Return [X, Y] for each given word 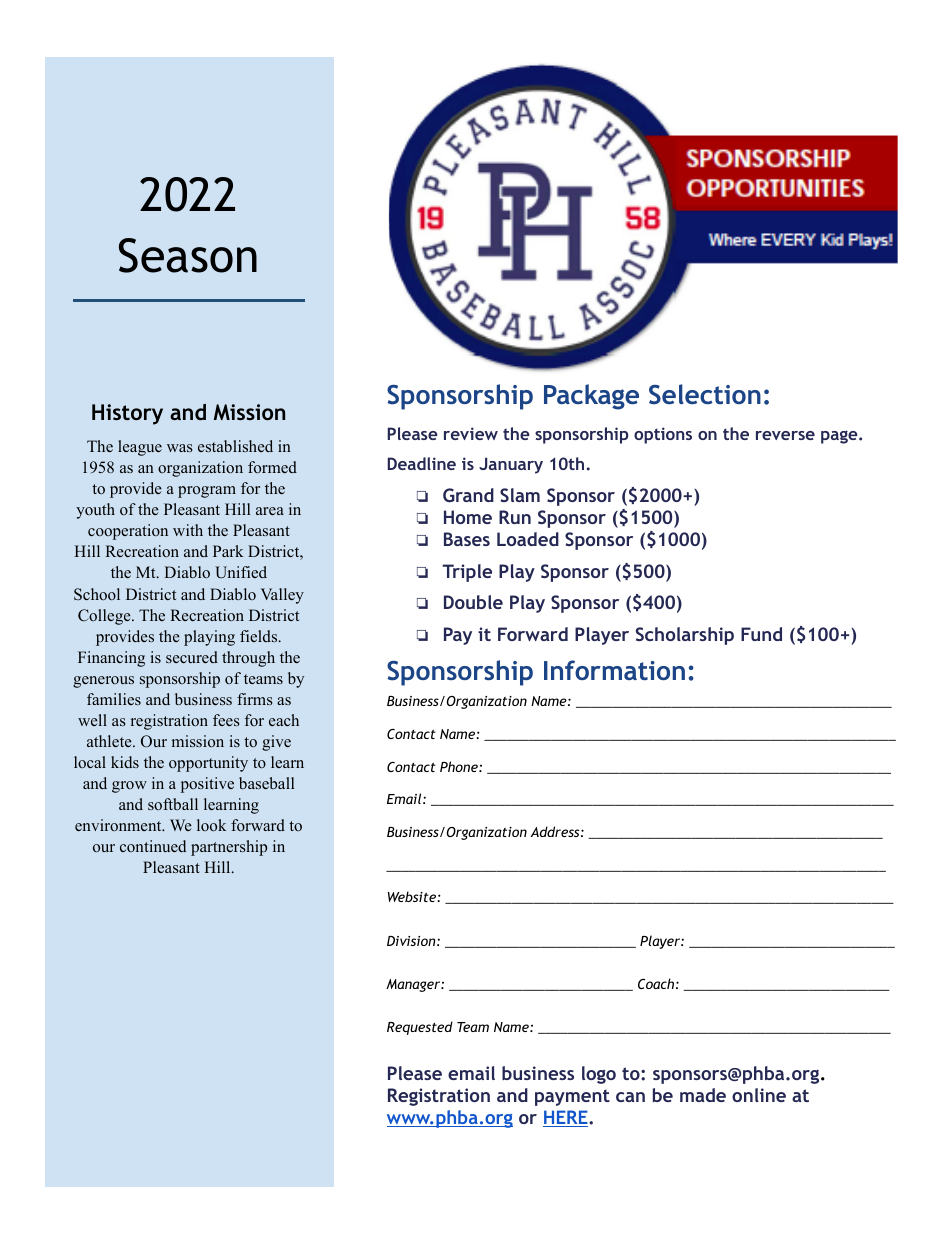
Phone [460, 766]
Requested [420, 1028]
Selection [705, 394]
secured [192, 657]
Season [188, 255]
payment [572, 1097]
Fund [761, 634]
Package [591, 397]
